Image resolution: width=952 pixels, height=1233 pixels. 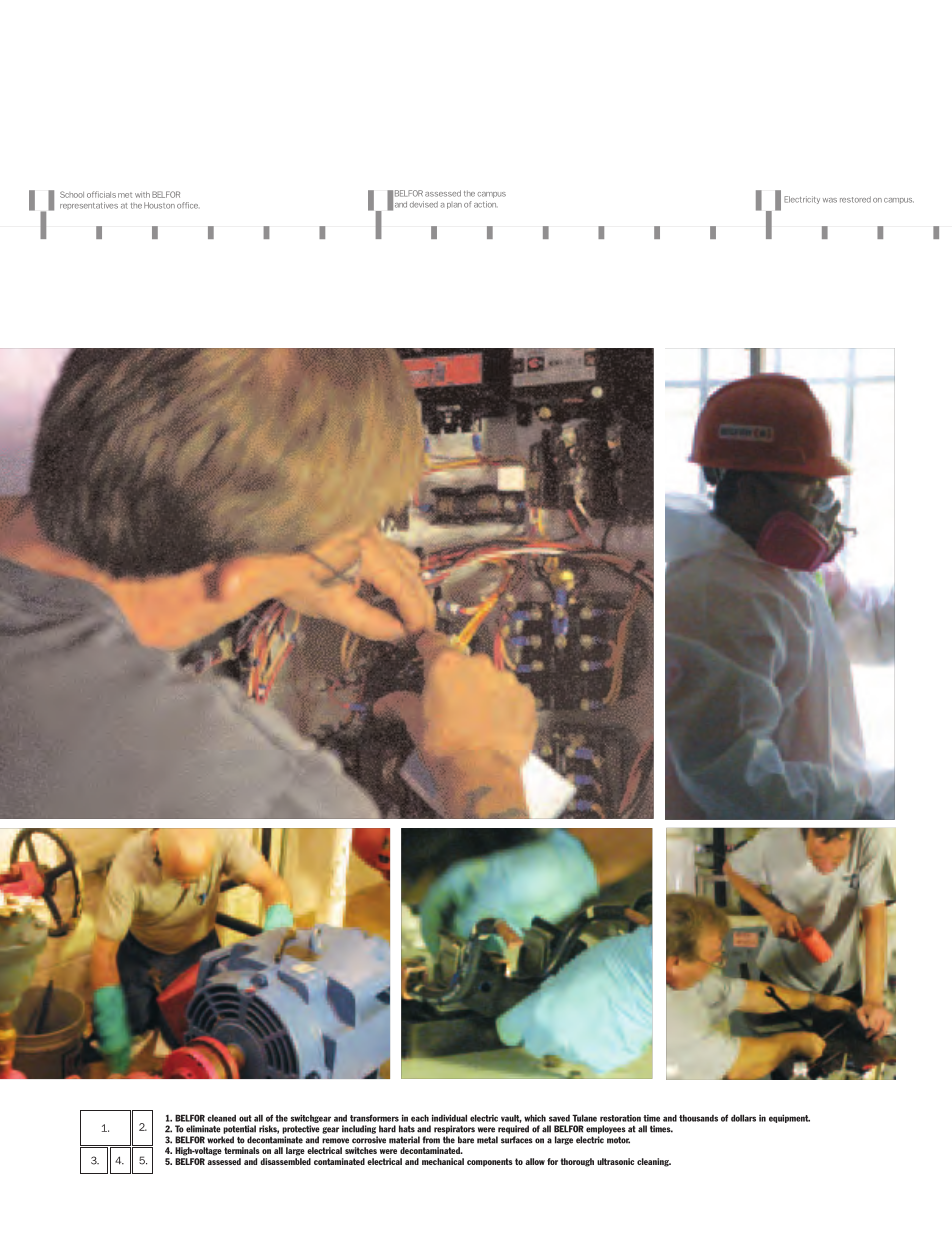 What do you see at coordinates (203, 1129) in the screenshot?
I see `eliminate` at bounding box center [203, 1129].
